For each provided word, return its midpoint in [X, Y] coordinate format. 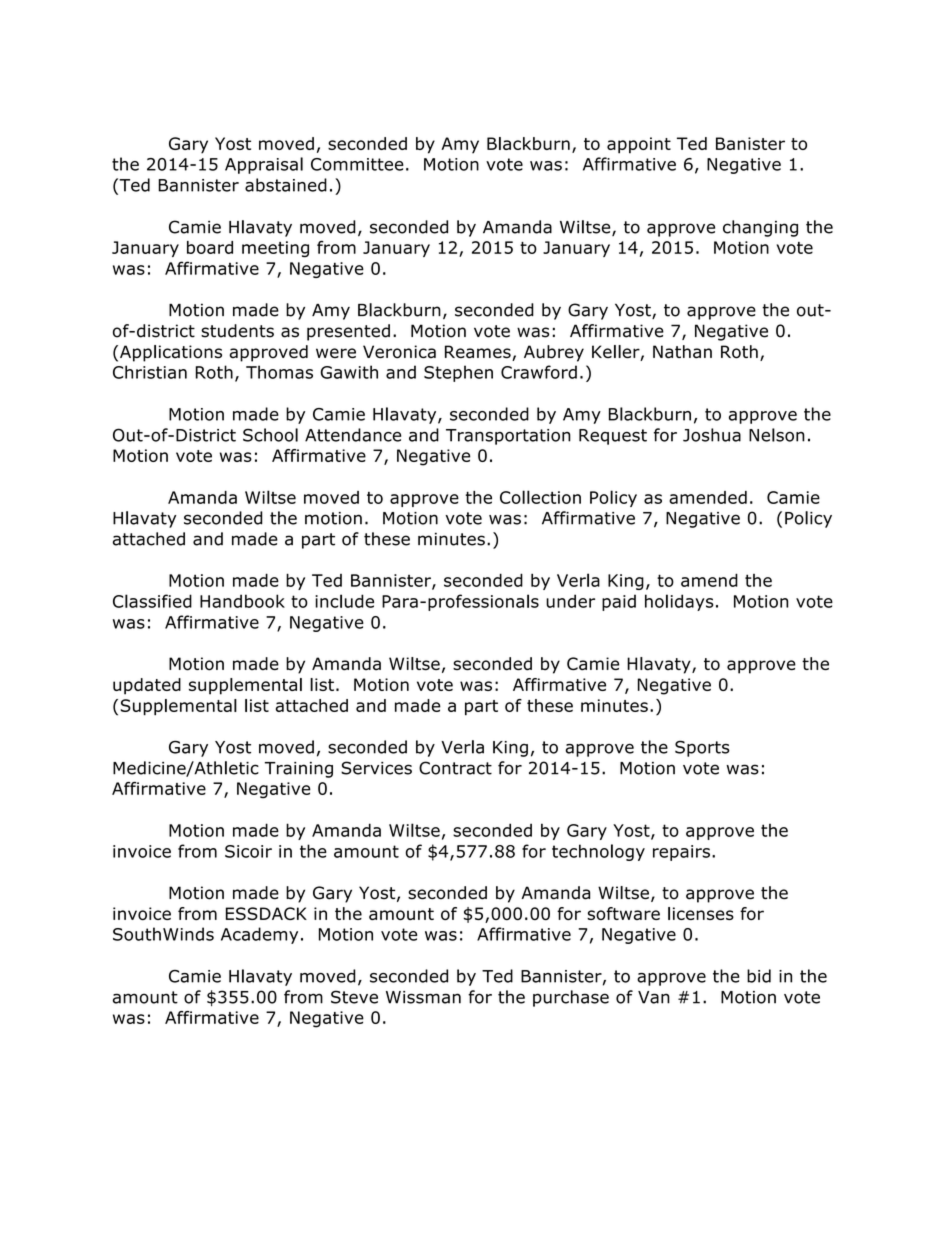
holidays [679, 602]
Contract [455, 768]
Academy [259, 935]
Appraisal [264, 165]
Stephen [458, 373]
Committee [357, 164]
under [570, 601]
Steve [354, 997]
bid [759, 976]
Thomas [279, 372]
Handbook [242, 601]
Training [299, 770]
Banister [750, 143]
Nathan [682, 352]
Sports [702, 748]
